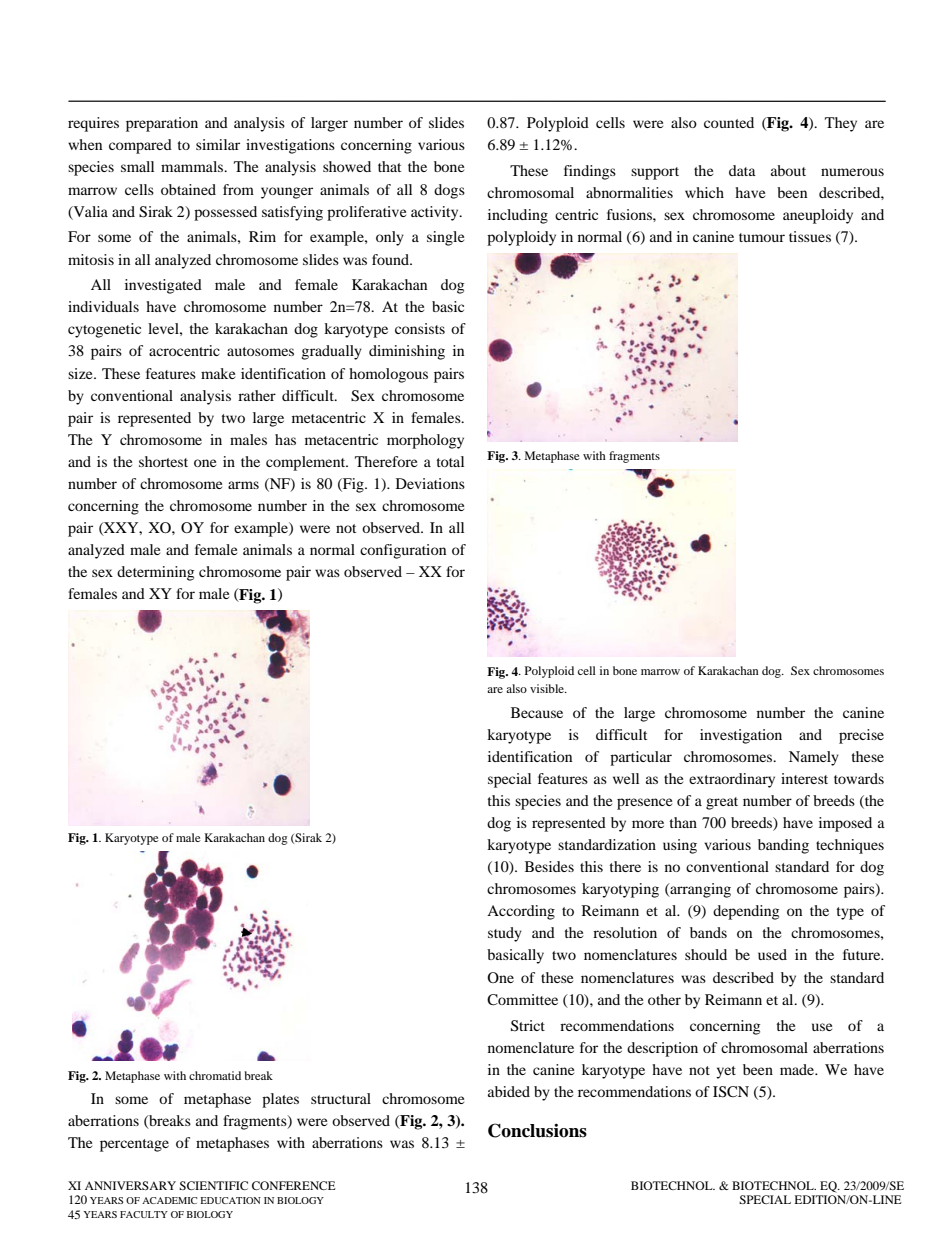 Image resolution: width=952 pixels, height=1247 pixels. Describe the element at coordinates (169, 1200) in the document. I see `ACADEMIC` at that location.
